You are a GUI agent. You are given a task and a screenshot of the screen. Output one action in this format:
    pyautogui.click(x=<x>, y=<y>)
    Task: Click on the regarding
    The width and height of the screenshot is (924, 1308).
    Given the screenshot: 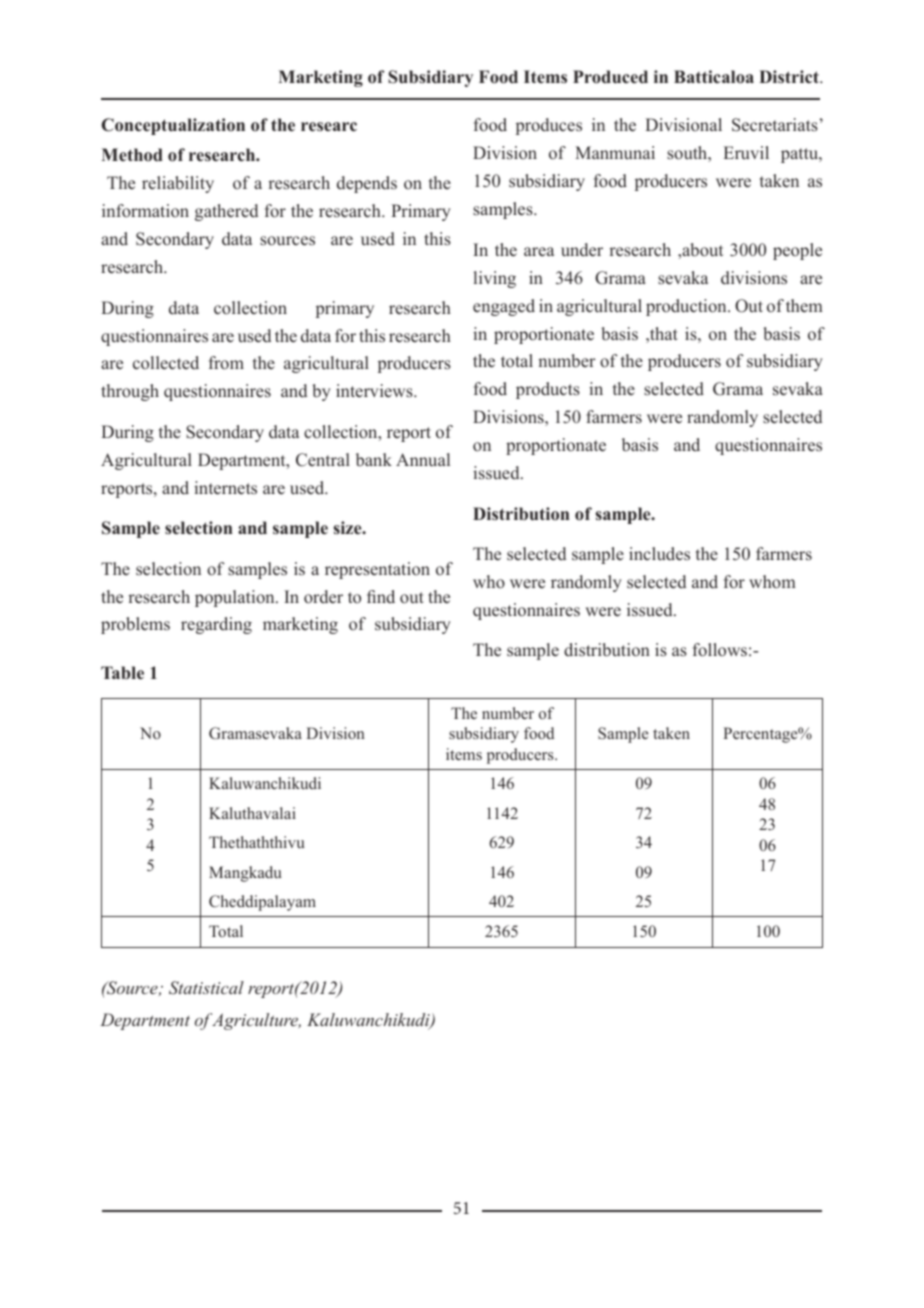 What is the action you would take?
    pyautogui.click(x=216, y=625)
